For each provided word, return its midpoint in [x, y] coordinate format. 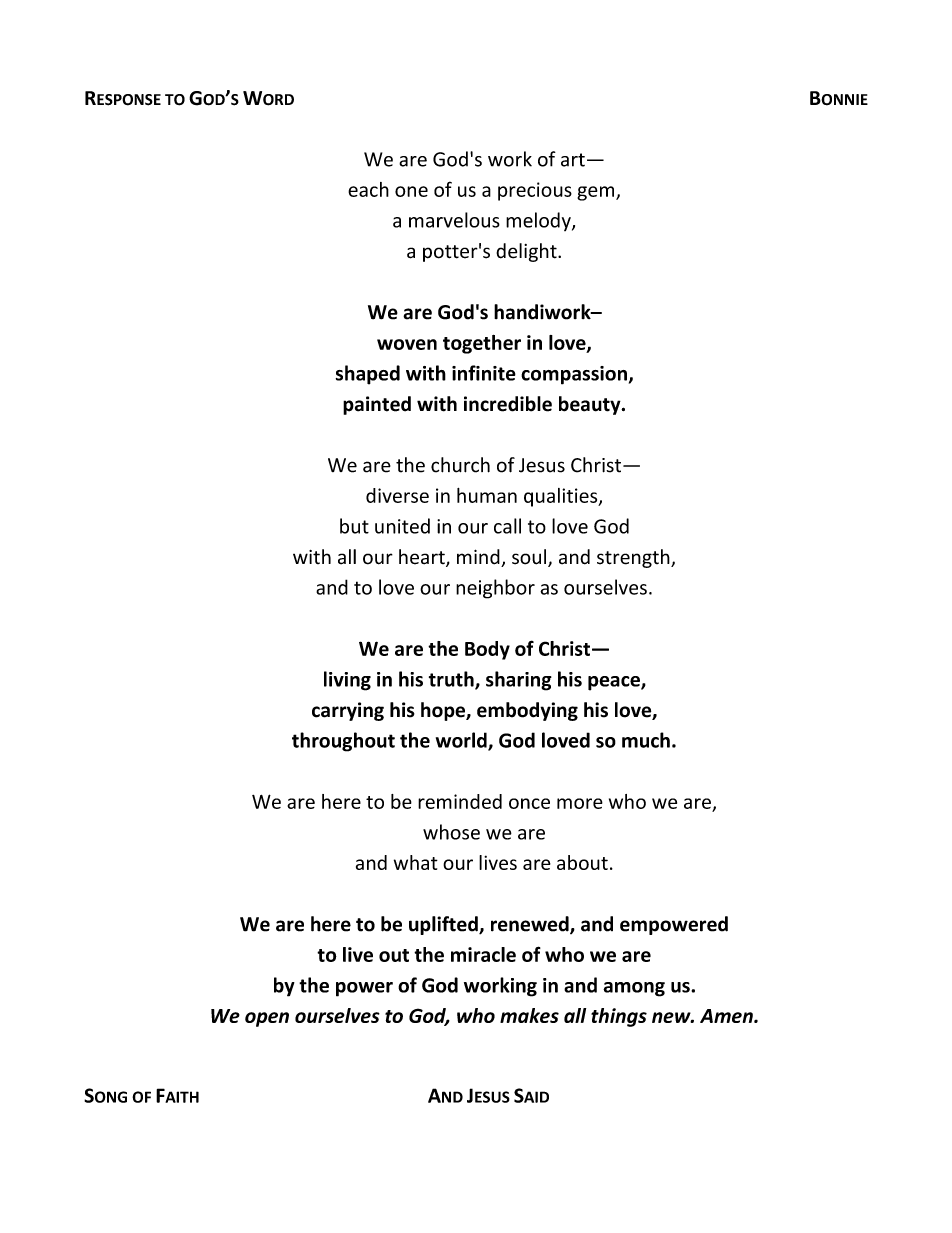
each [368, 189]
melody [539, 221]
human [487, 495]
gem [597, 193]
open [267, 1019]
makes [529, 1015]
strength [634, 558]
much [646, 740]
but [354, 526]
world [462, 741]
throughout [343, 742]
